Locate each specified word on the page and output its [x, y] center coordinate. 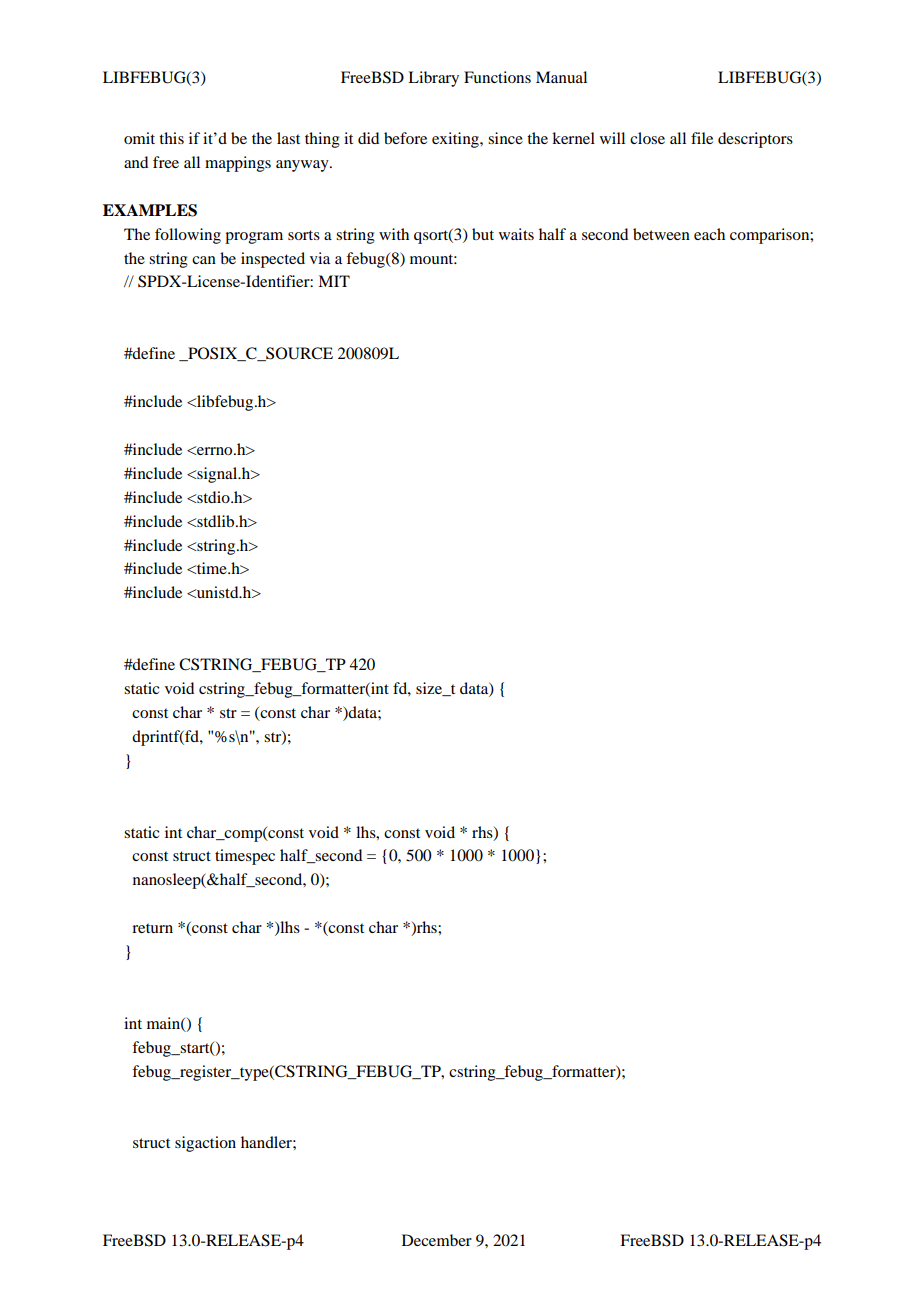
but [483, 234]
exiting [456, 140]
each [709, 234]
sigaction [205, 1144]
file [702, 138]
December [437, 1240]
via [320, 258]
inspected [273, 260]
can [204, 260]
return [152, 928]
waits [516, 234]
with [394, 234]
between [661, 234]
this [171, 138]
